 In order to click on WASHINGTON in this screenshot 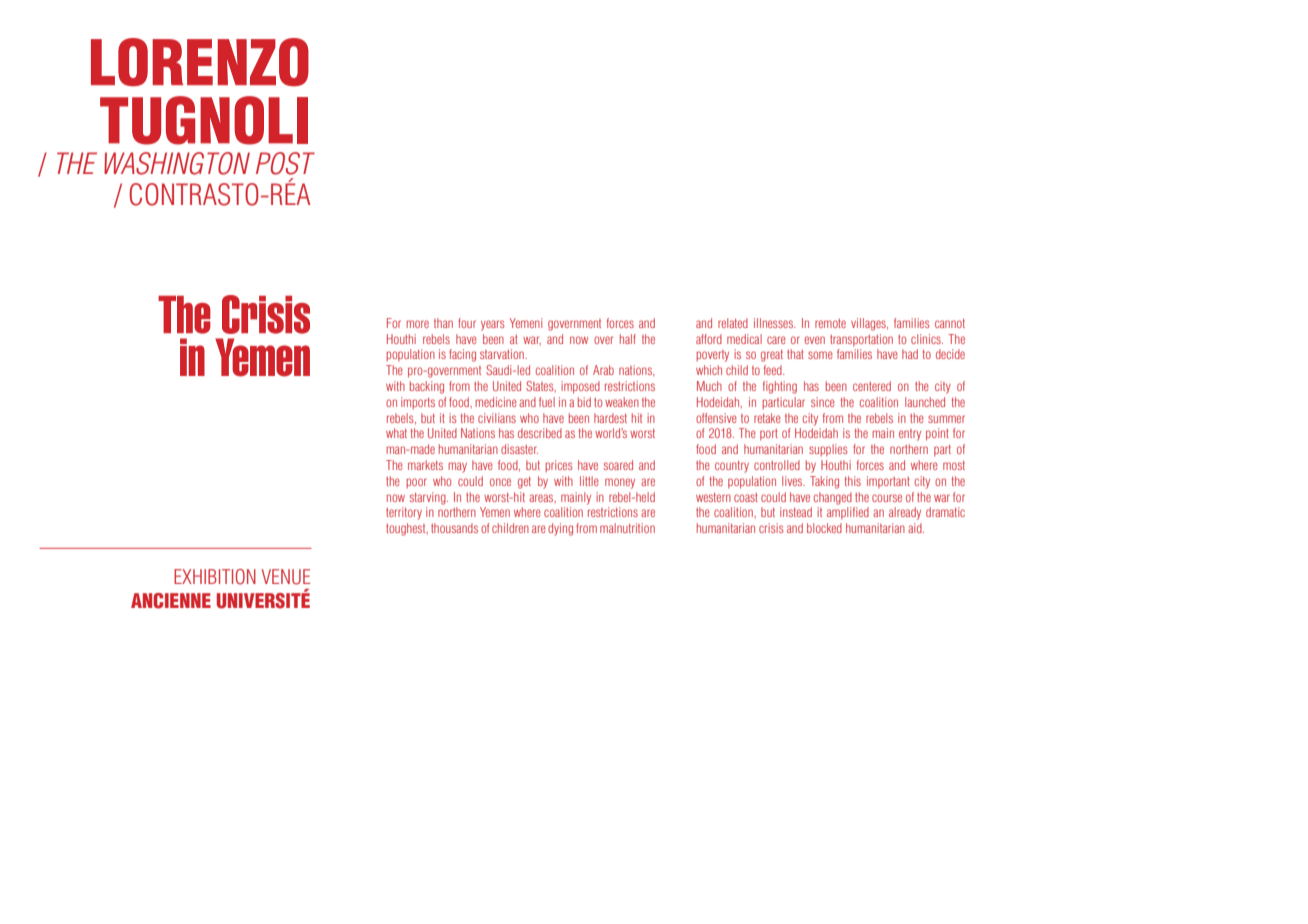, I will do `click(177, 163)`.
